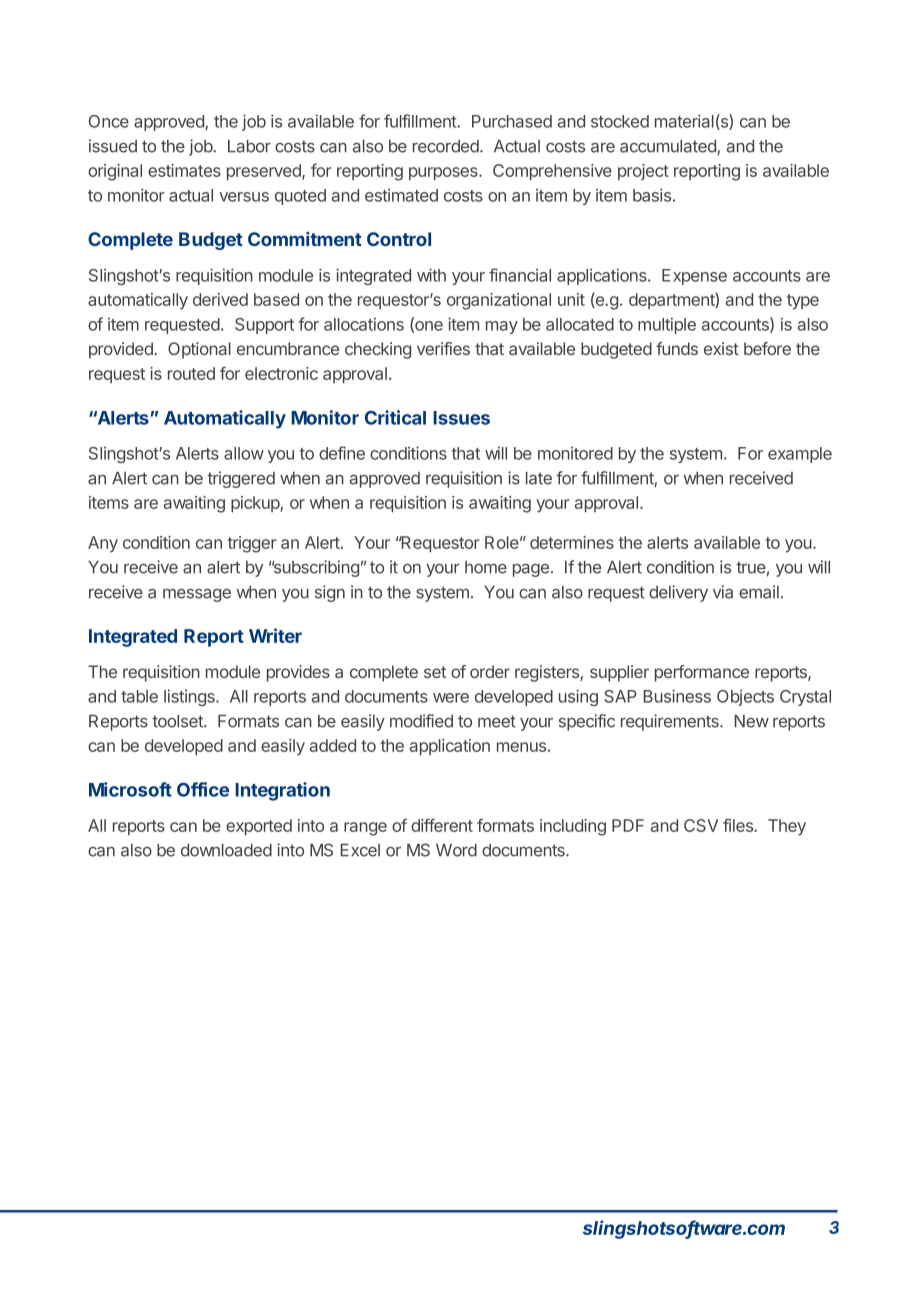  What do you see at coordinates (226, 850) in the screenshot?
I see `downloaded` at bounding box center [226, 850].
